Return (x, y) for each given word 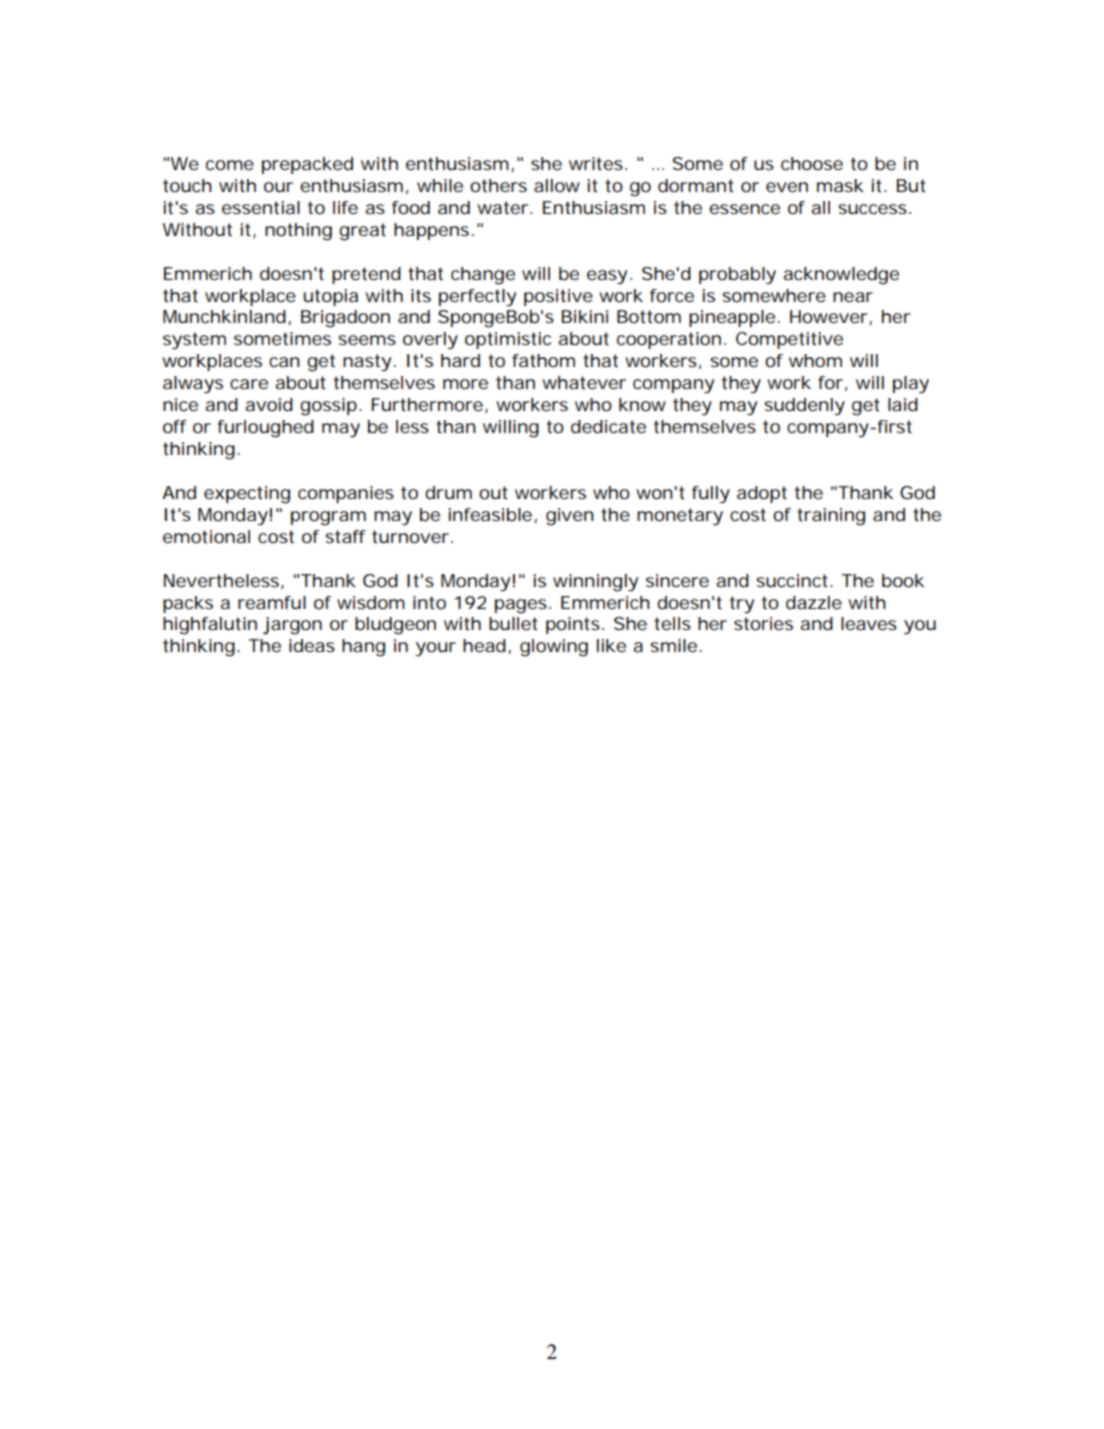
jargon (292, 626)
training (831, 517)
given (570, 517)
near (853, 297)
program (328, 518)
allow (557, 185)
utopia (331, 297)
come (230, 165)
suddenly (804, 406)
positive (558, 297)
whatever (584, 382)
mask (840, 185)
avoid (269, 404)
